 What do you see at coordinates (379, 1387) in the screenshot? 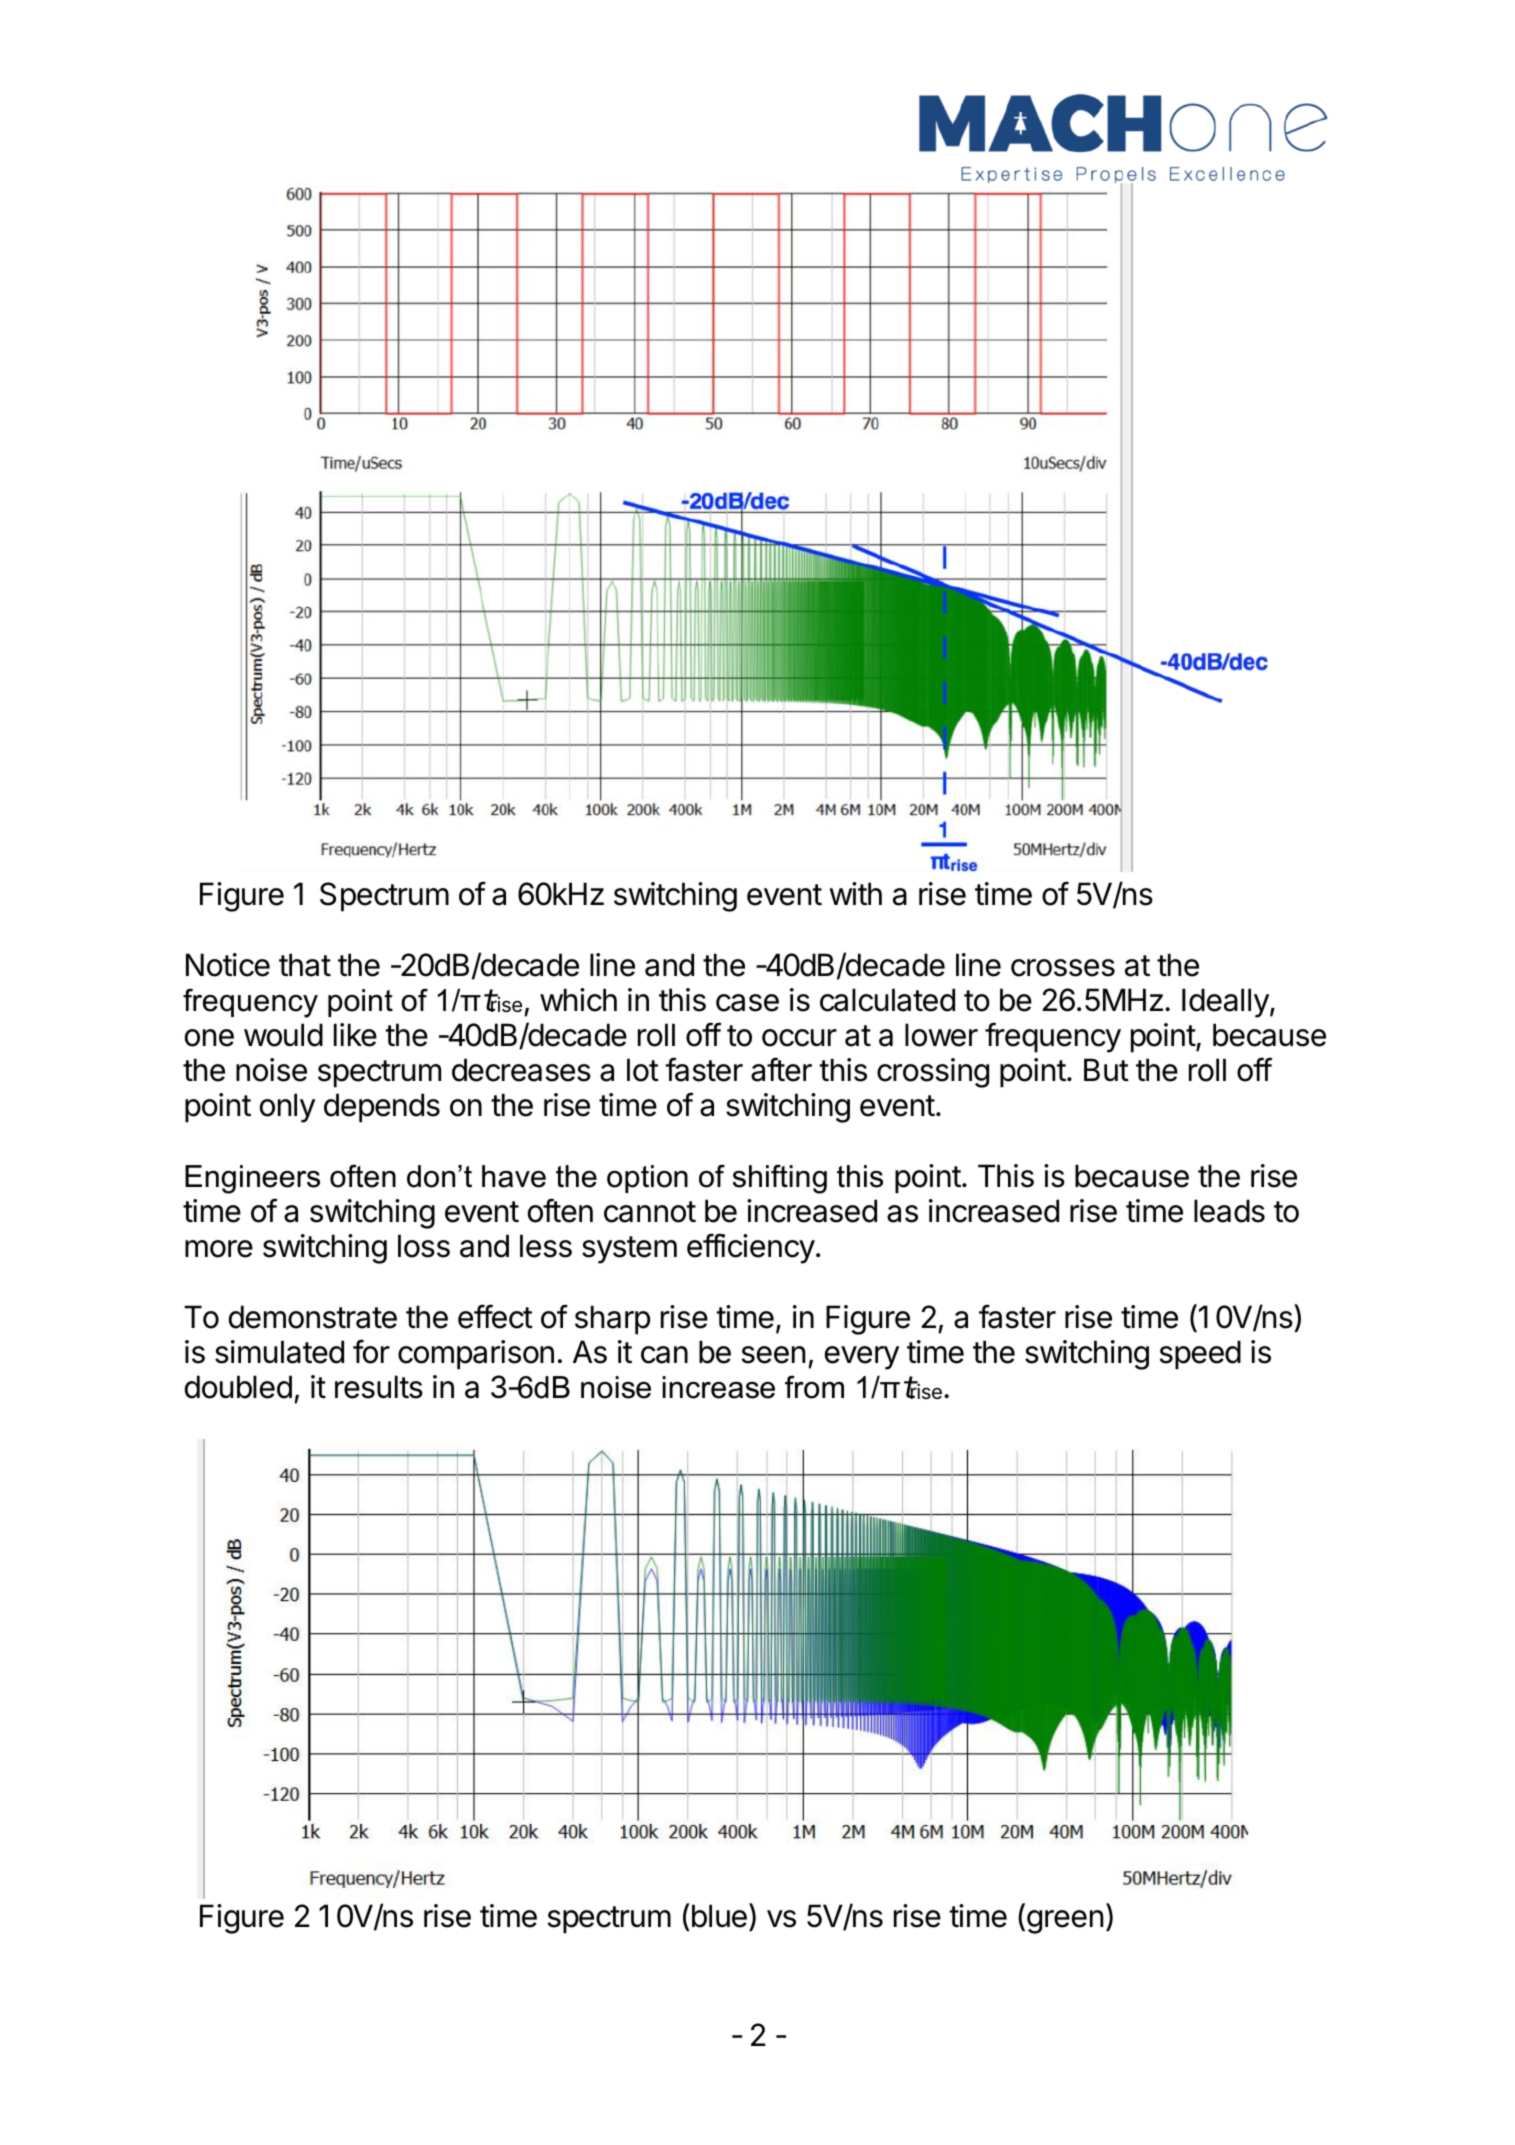
I see `results` at bounding box center [379, 1387].
